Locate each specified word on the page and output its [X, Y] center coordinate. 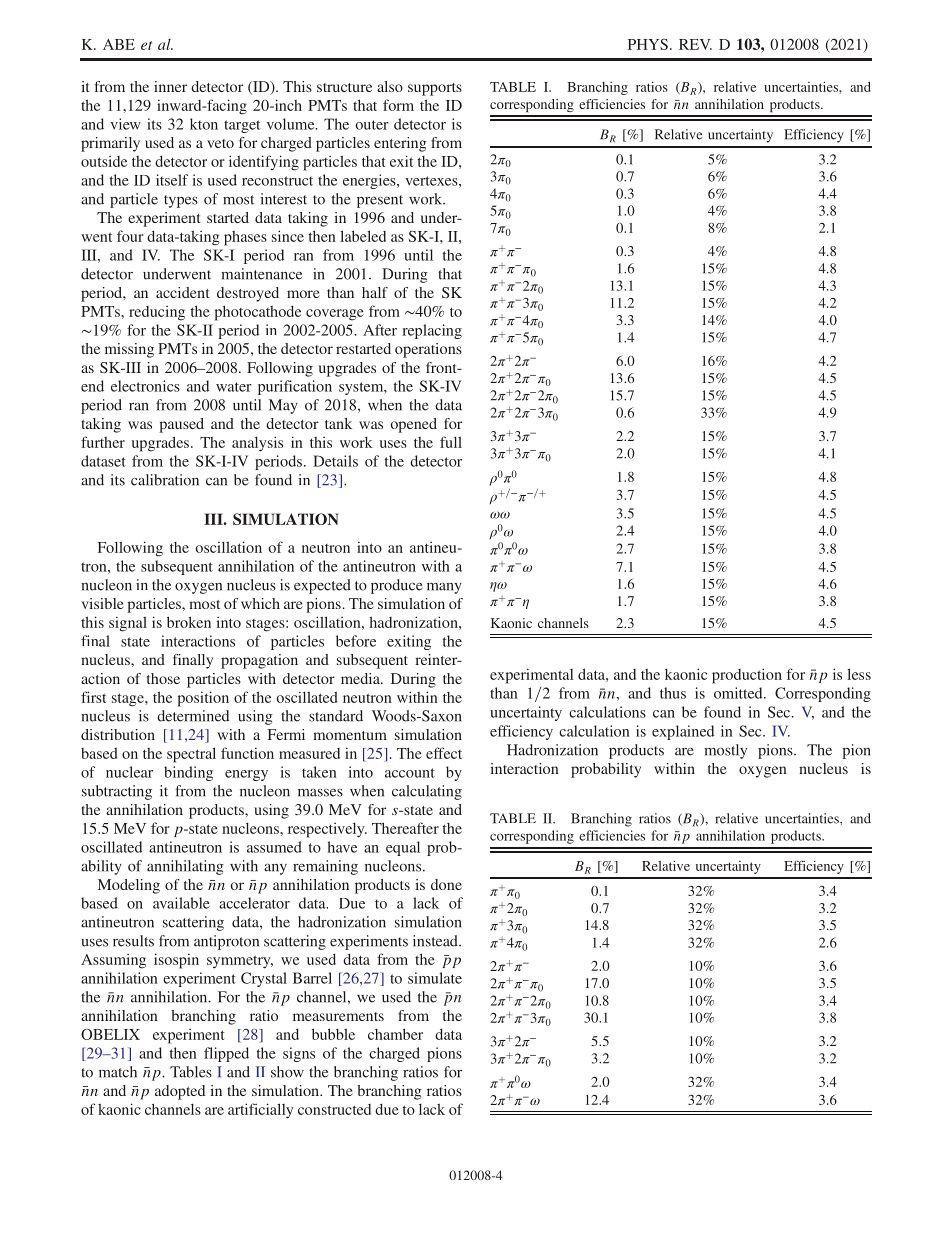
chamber [395, 1034]
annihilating [185, 867]
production [747, 676]
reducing [157, 313]
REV [695, 44]
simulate [435, 978]
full [451, 442]
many [444, 588]
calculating [427, 792]
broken [189, 622]
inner [170, 86]
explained [683, 732]
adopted [180, 1092]
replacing [432, 331]
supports [435, 89]
